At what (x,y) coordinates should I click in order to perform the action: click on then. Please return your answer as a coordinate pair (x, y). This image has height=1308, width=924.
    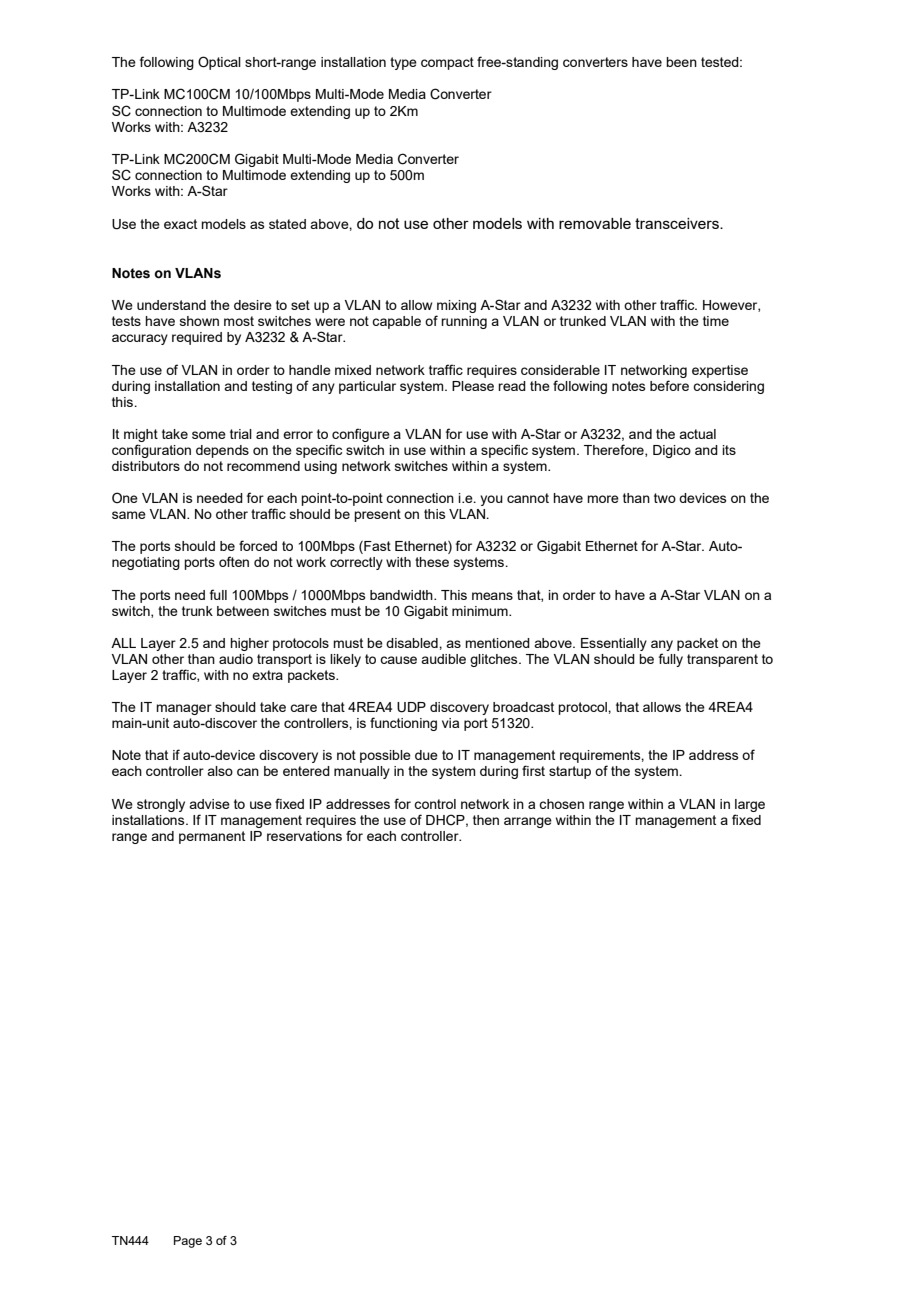
    Looking at the image, I should click on (486, 820).
